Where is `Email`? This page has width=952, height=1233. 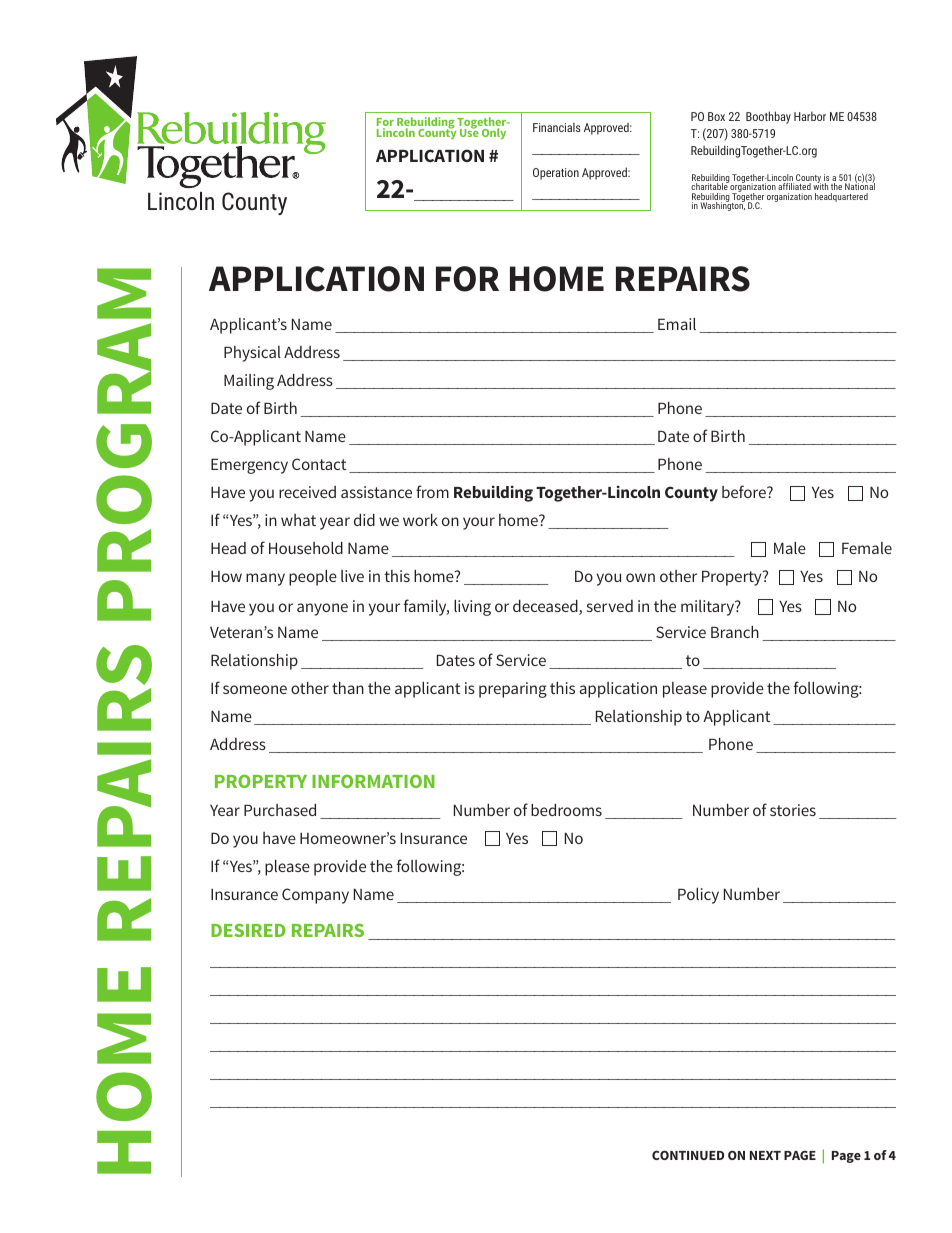
Email is located at coordinates (677, 324).
